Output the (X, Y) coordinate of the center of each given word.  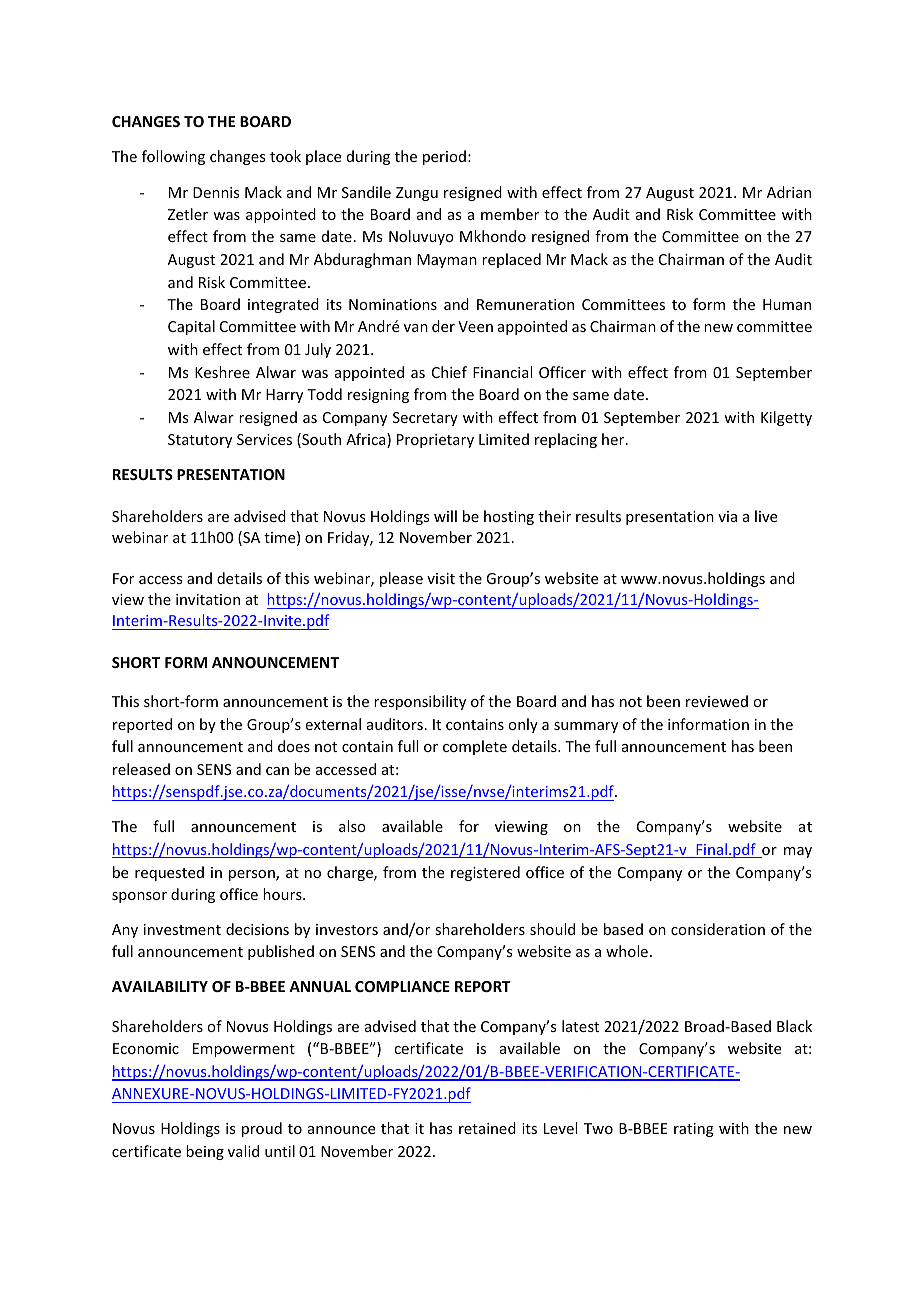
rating (694, 1130)
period (444, 157)
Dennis (216, 192)
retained (487, 1128)
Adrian (789, 192)
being (205, 1152)
